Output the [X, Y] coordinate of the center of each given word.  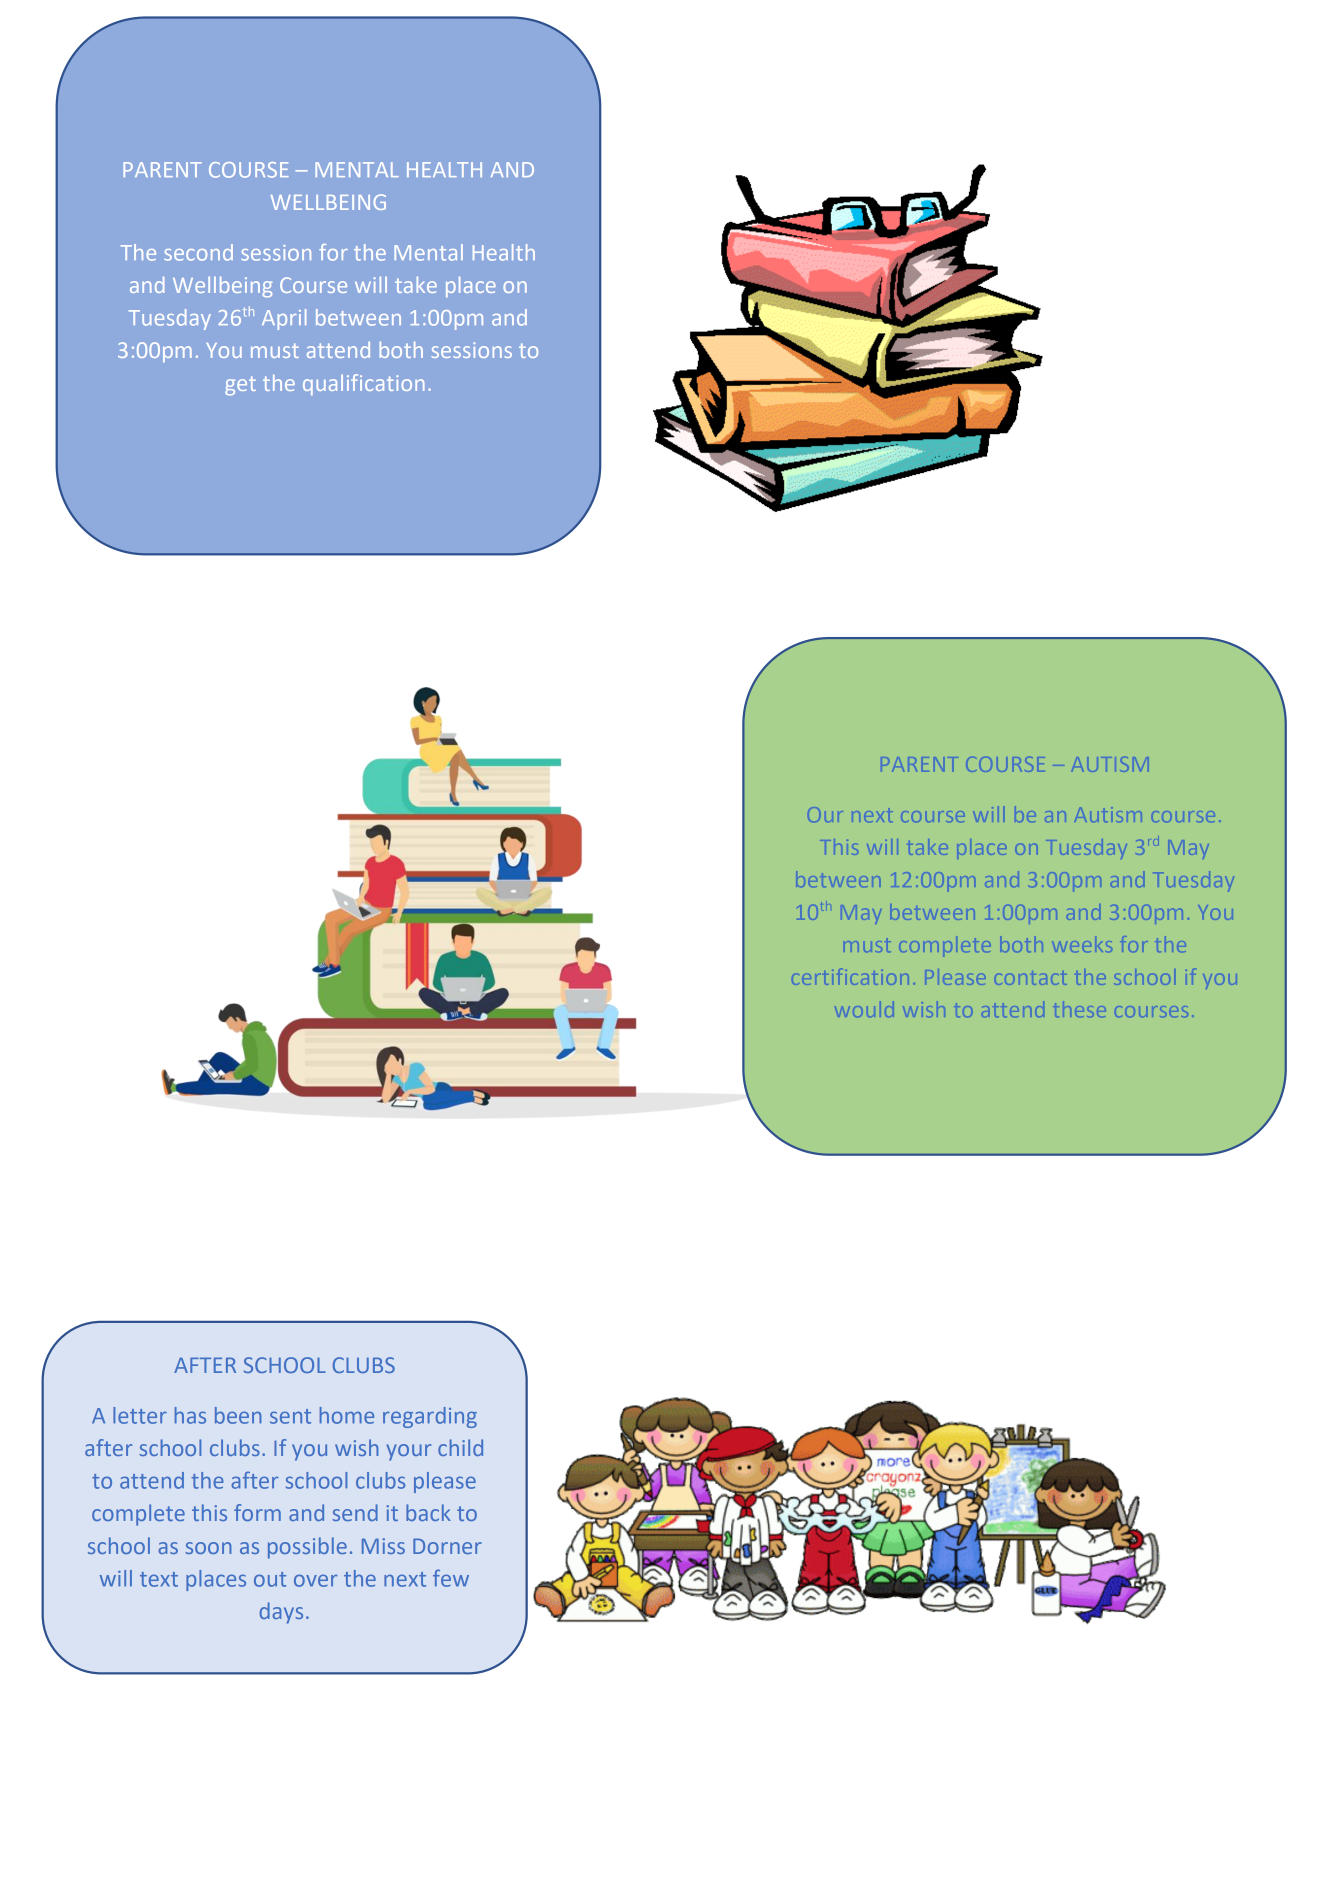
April [284, 319]
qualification [364, 385]
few [451, 1578]
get [240, 386]
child [460, 1447]
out [270, 1579]
